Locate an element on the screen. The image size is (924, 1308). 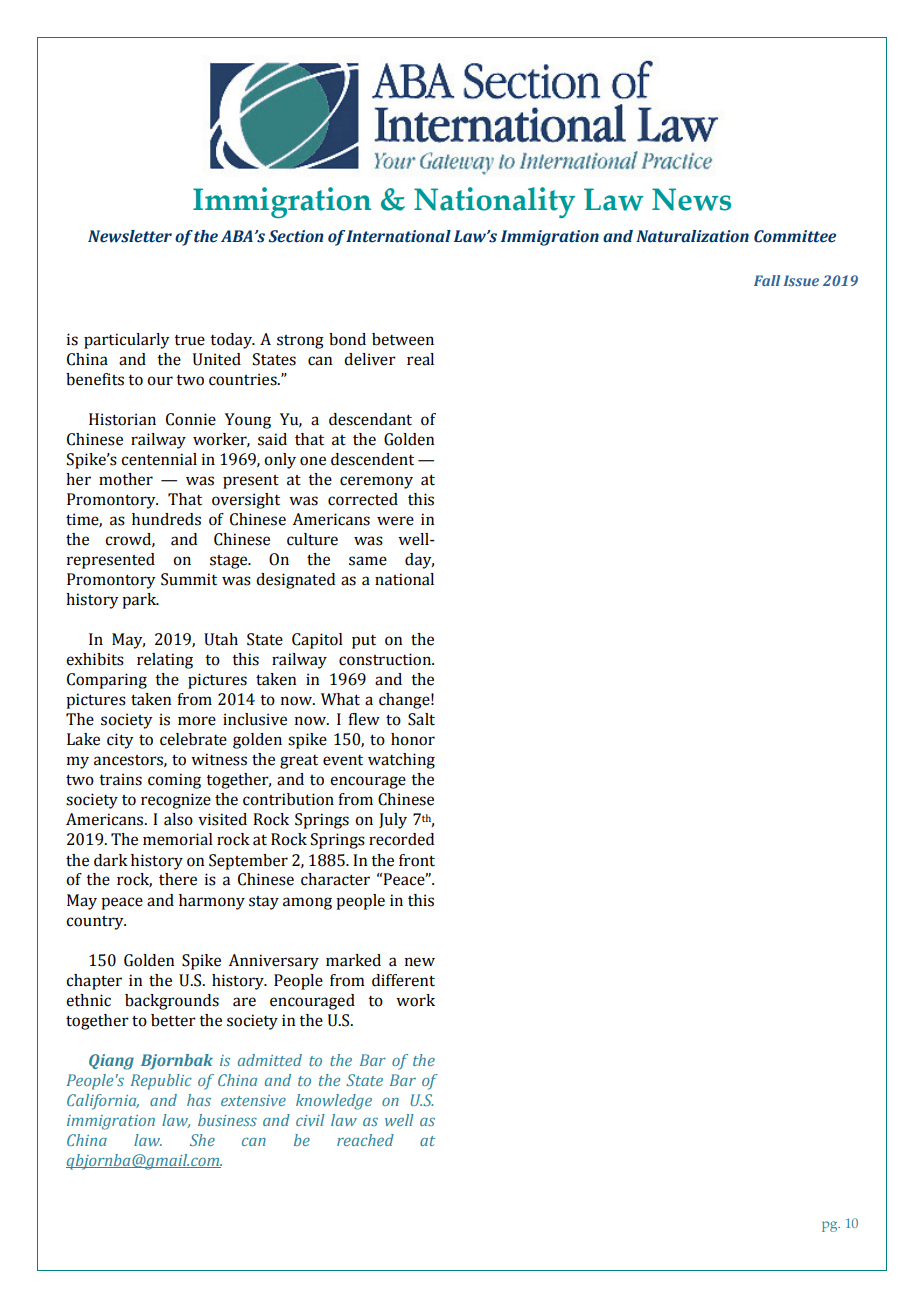
different is located at coordinates (403, 980).
